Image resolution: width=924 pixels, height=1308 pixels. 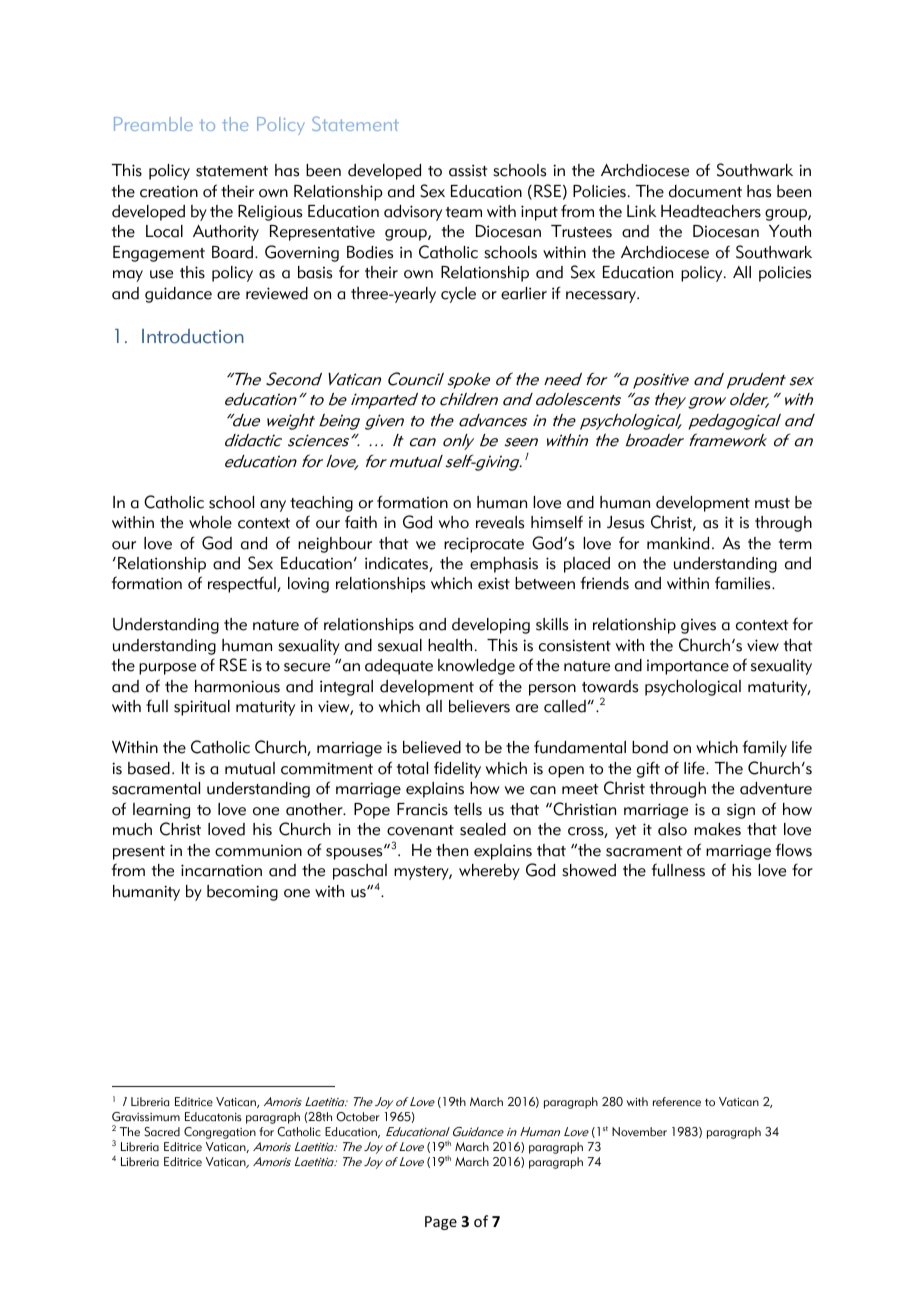 What do you see at coordinates (500, 522) in the screenshot?
I see `reveals` at bounding box center [500, 522].
